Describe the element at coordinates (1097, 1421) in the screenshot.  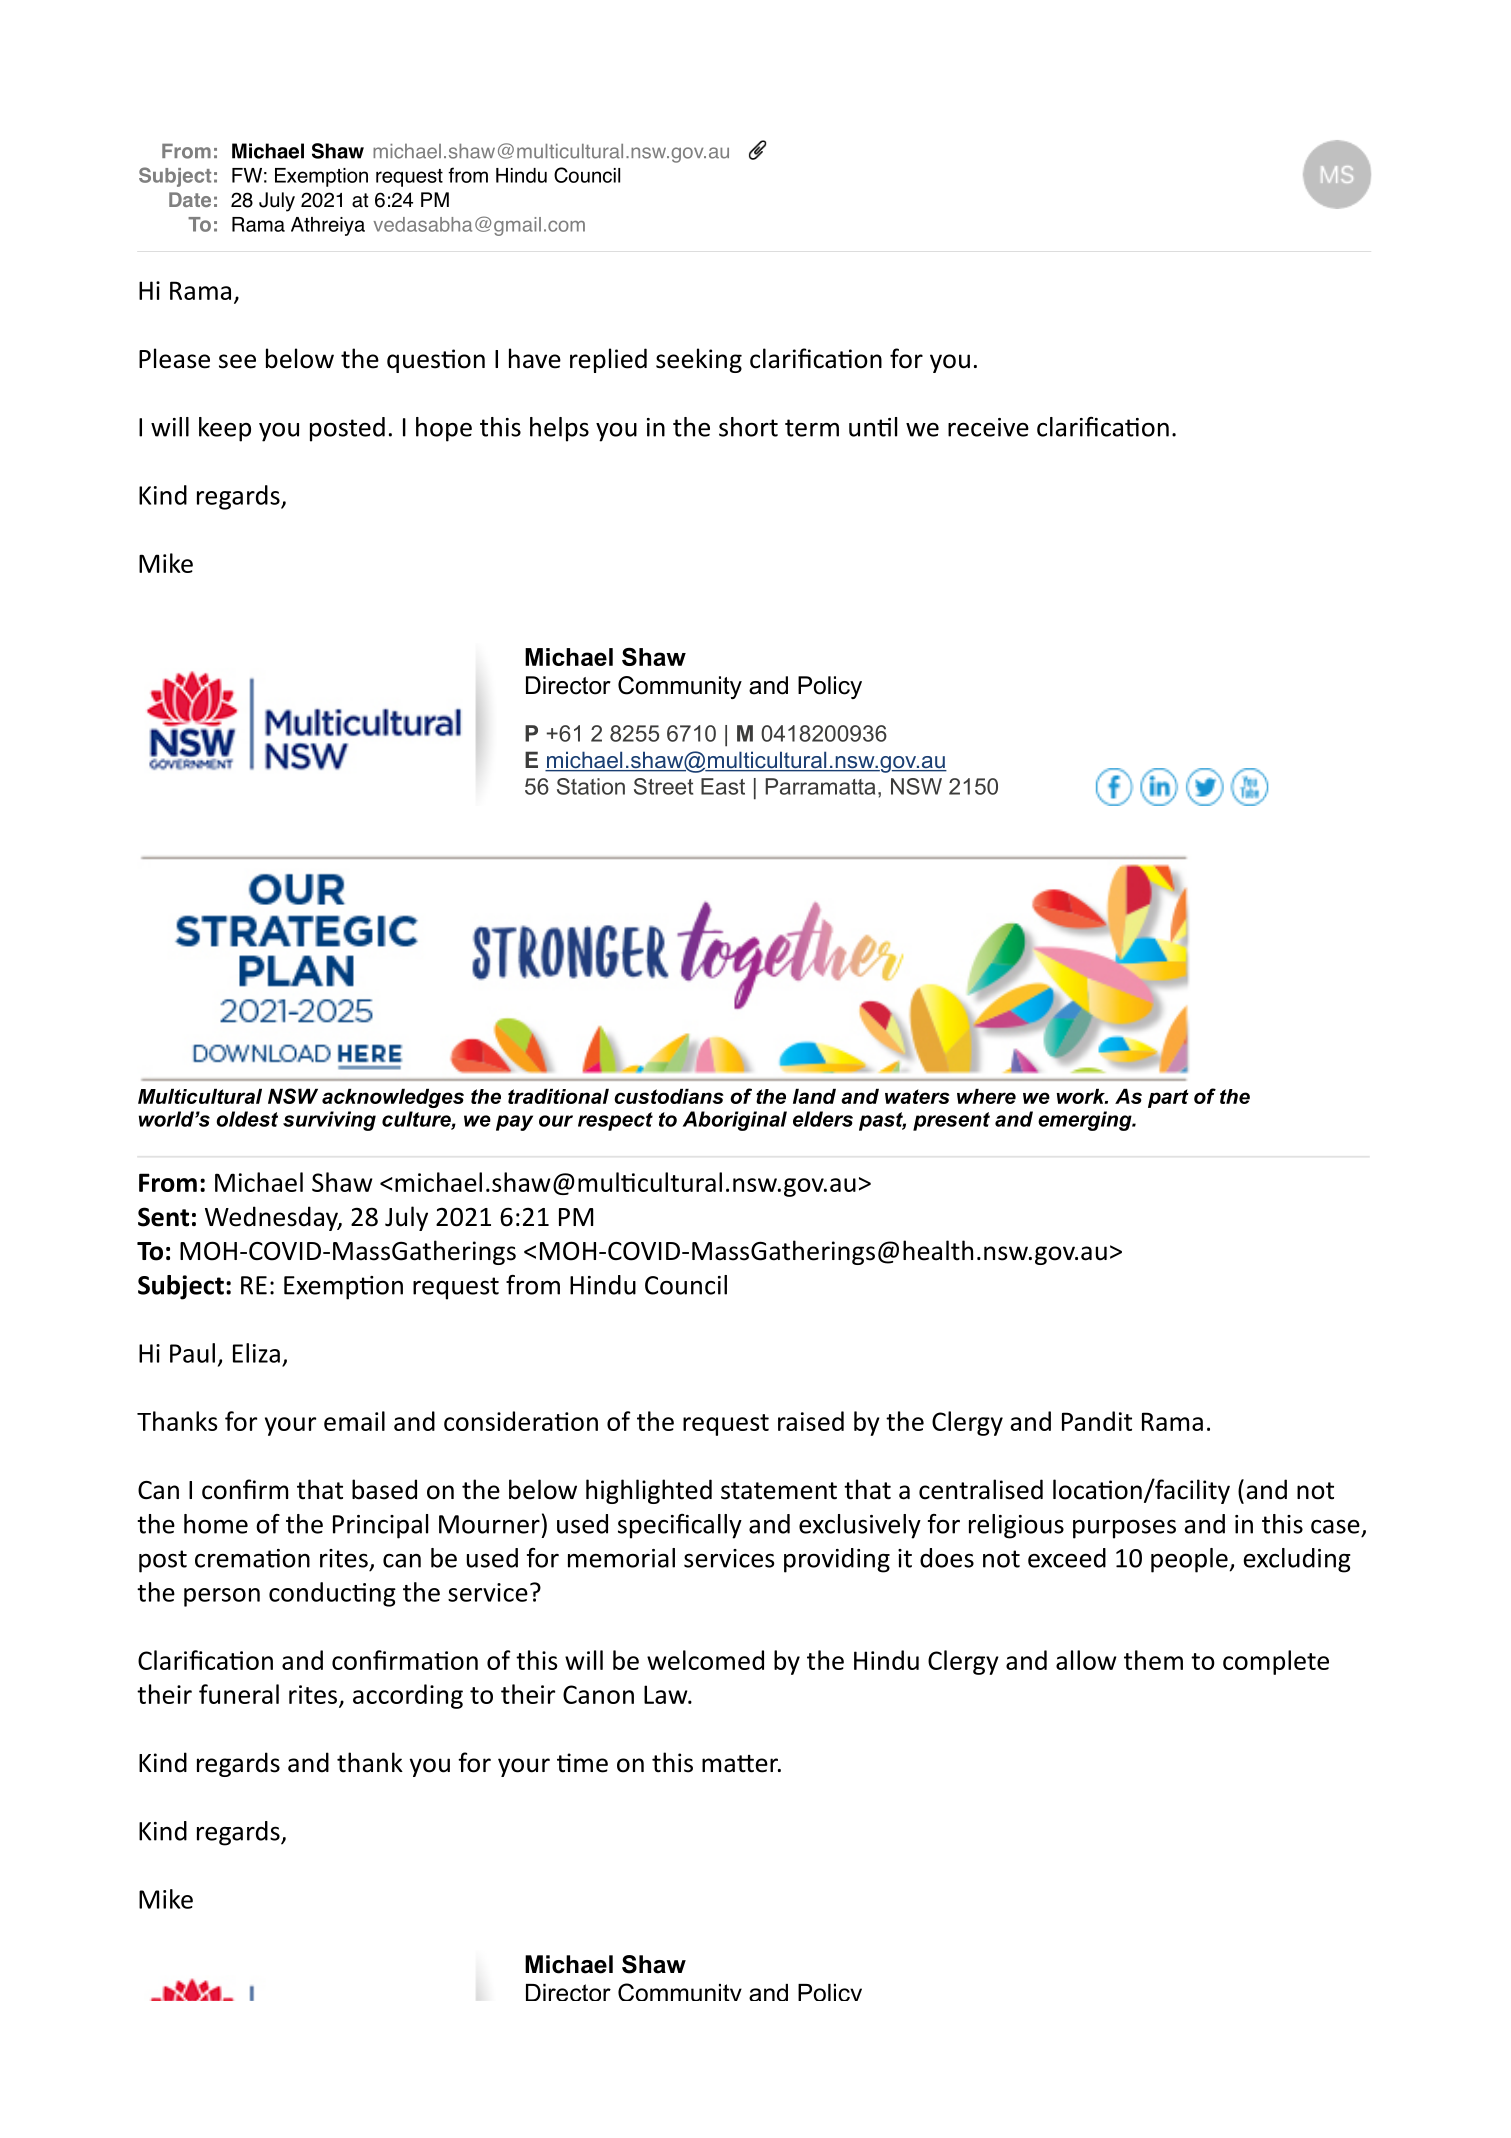
I see `Pandit` at that location.
